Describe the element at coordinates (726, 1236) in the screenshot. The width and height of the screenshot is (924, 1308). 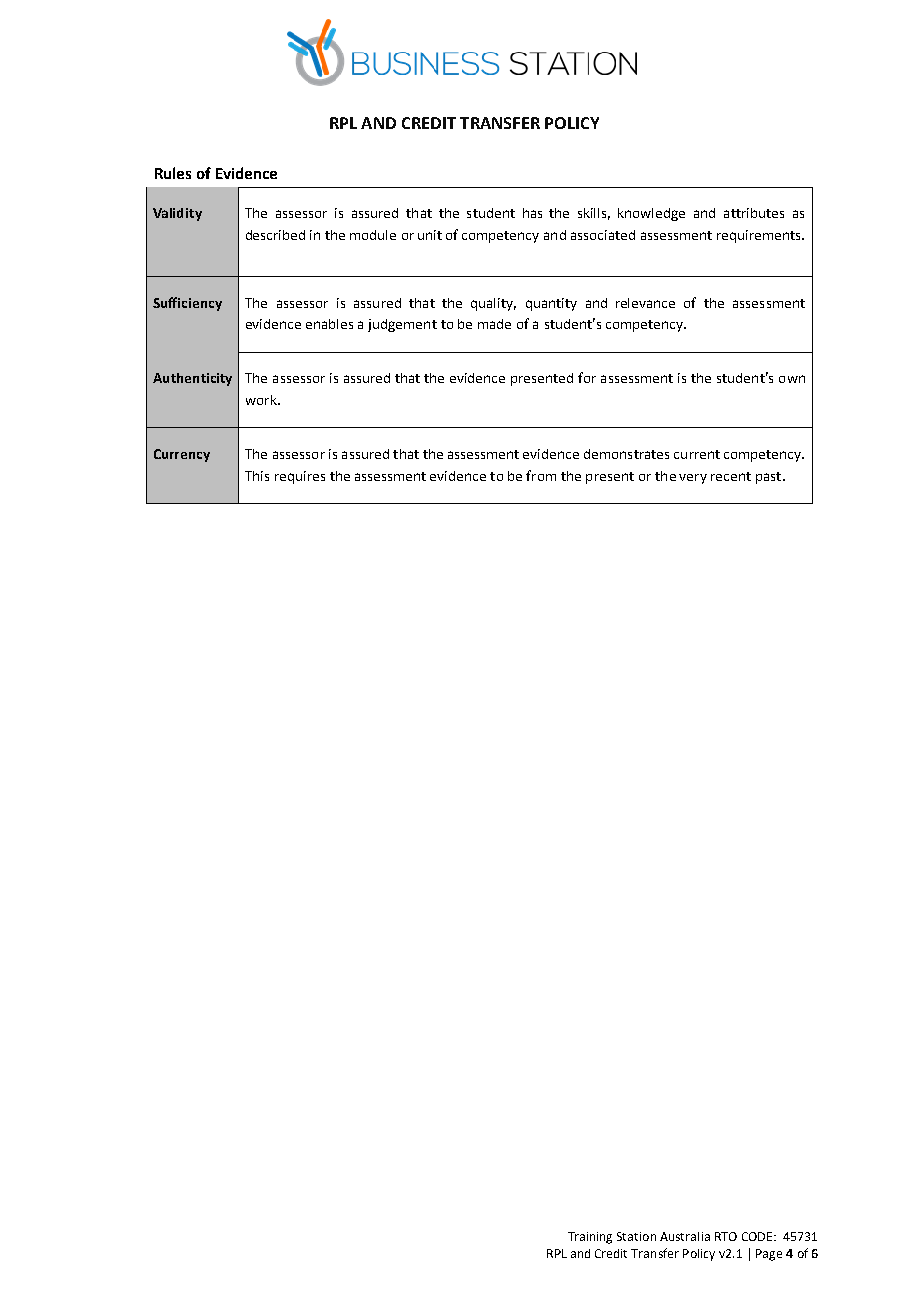
I see `RTO` at that location.
